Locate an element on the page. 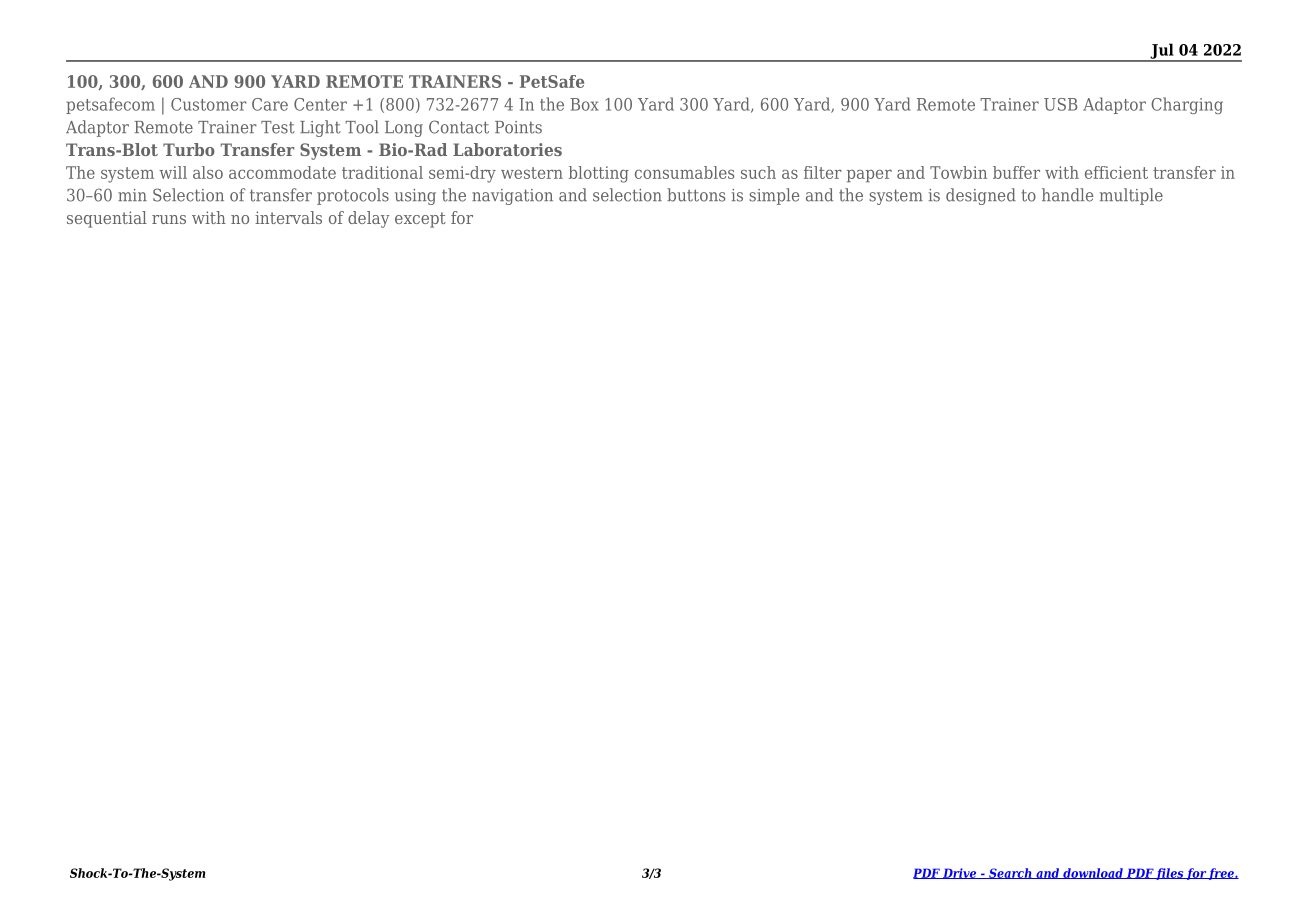 The height and width of the page is (924, 1308). handle is located at coordinates (1067, 195).
